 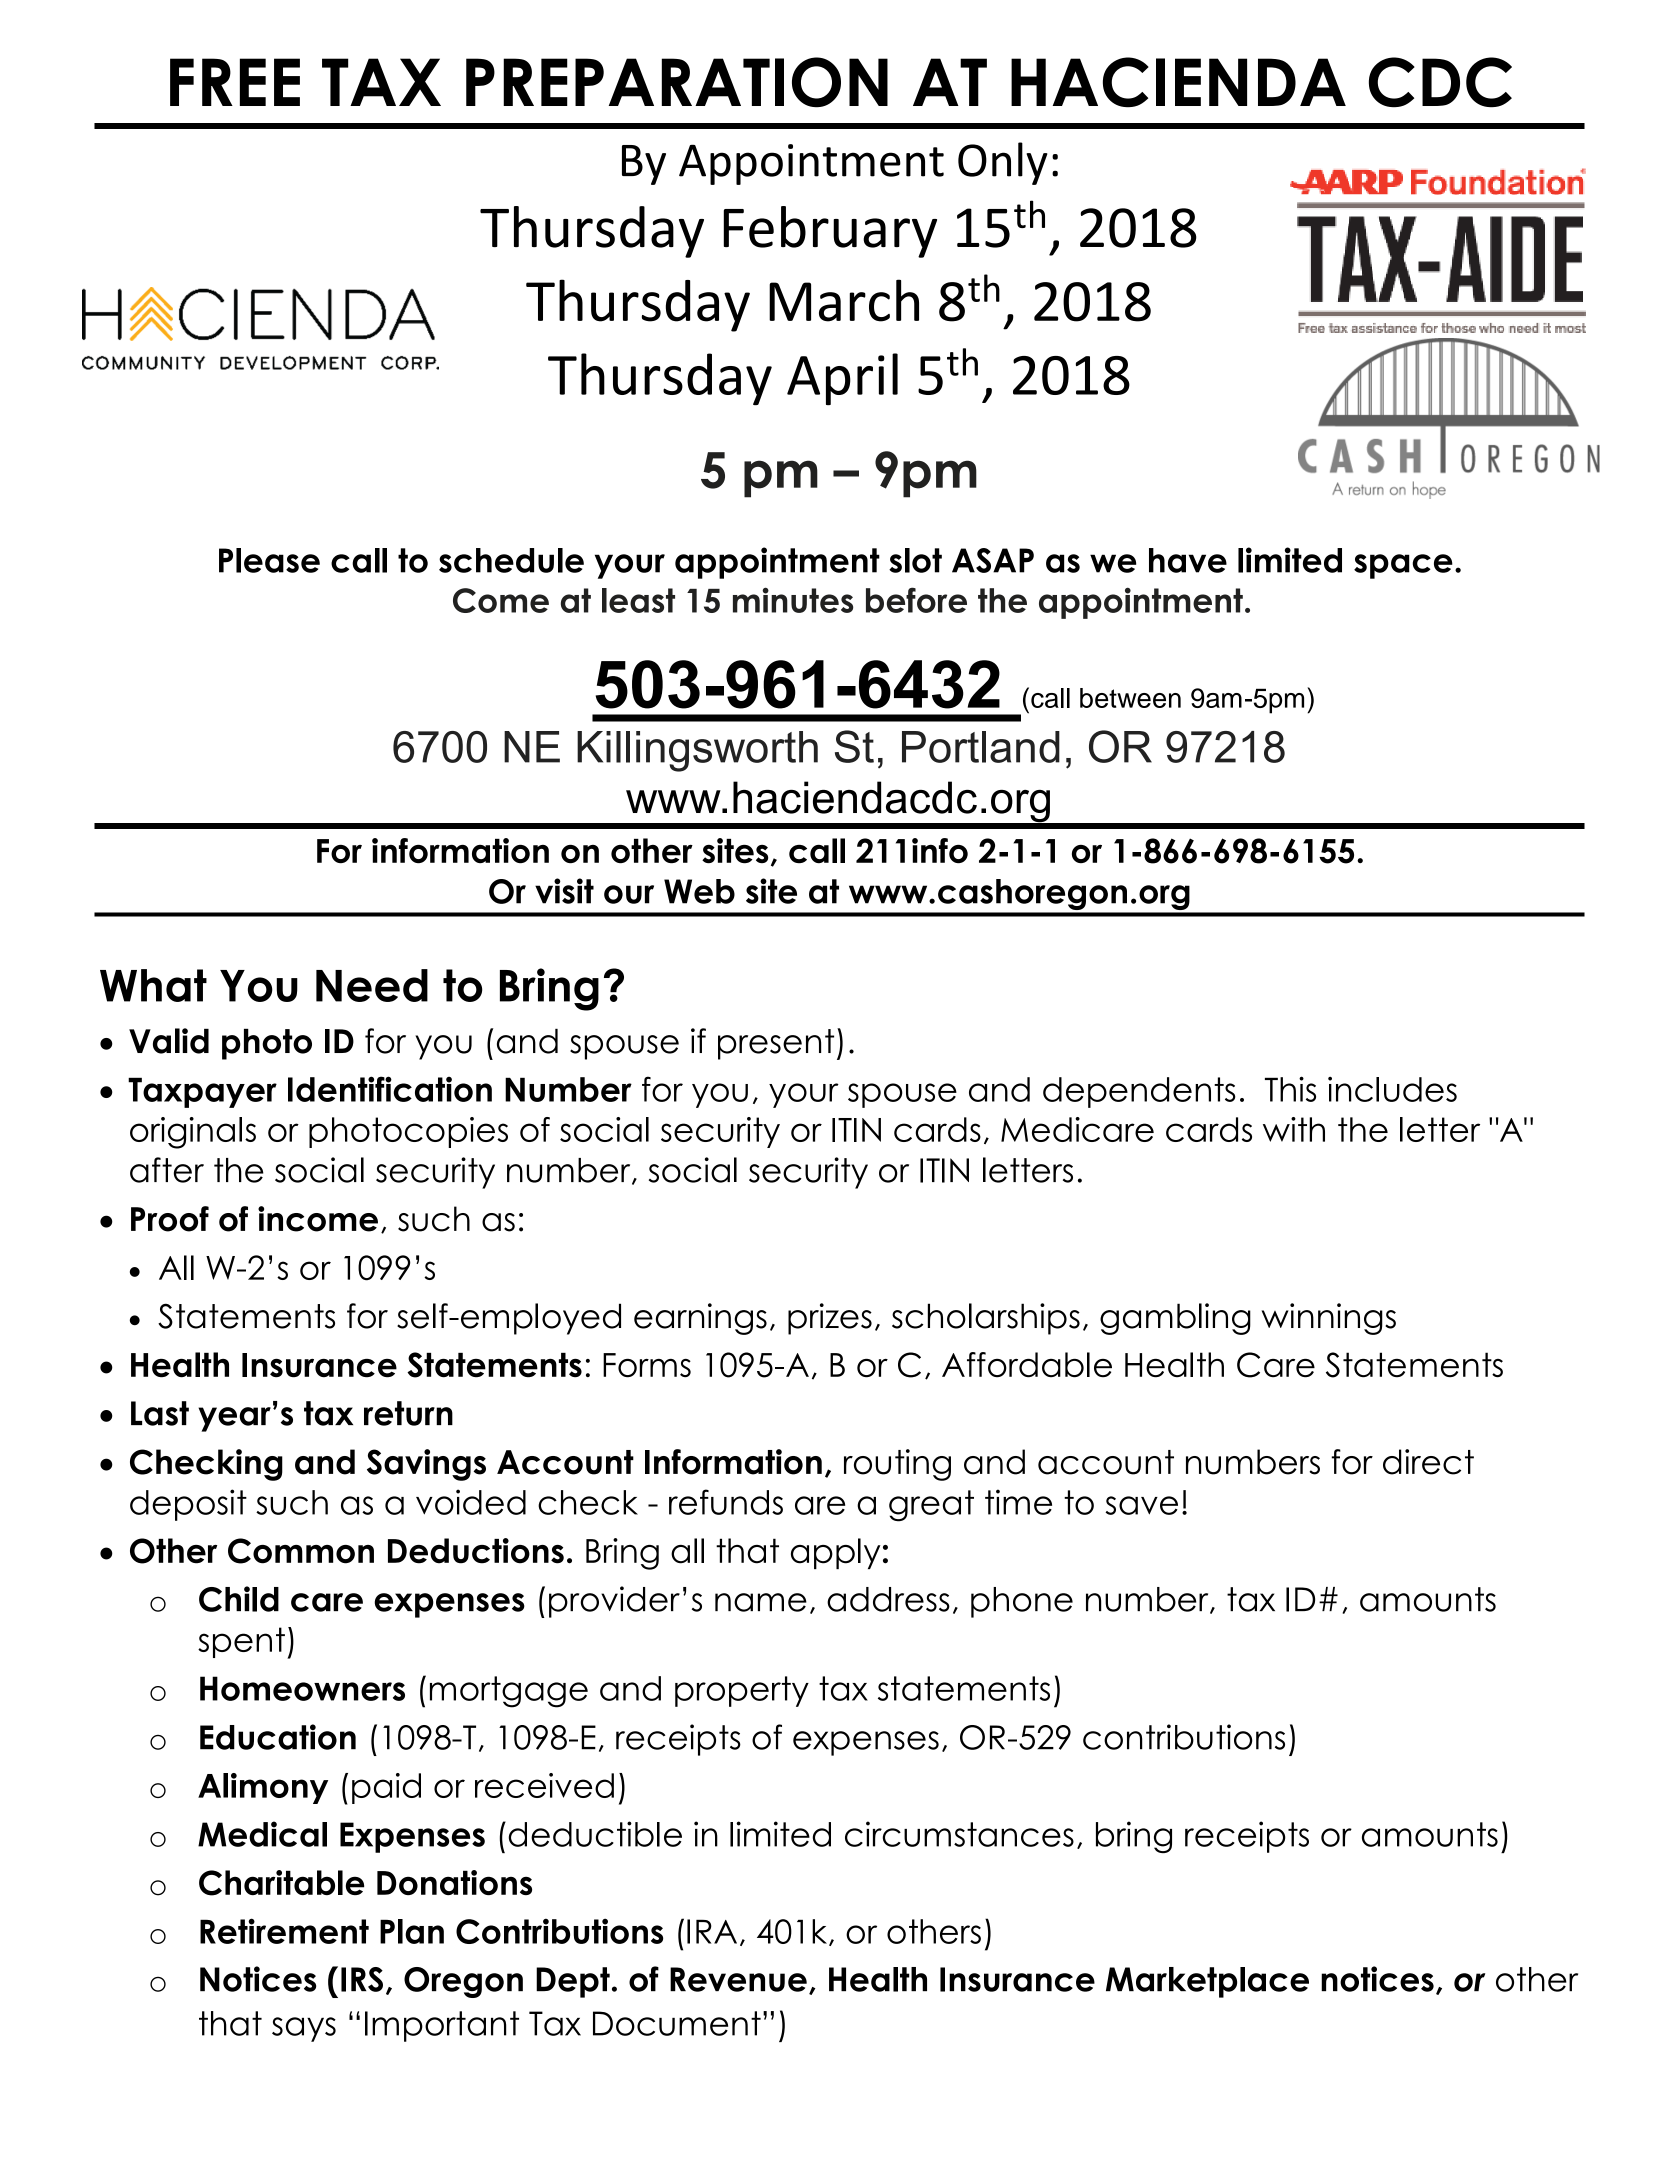 What do you see at coordinates (239, 1599) in the screenshot?
I see `Child` at bounding box center [239, 1599].
